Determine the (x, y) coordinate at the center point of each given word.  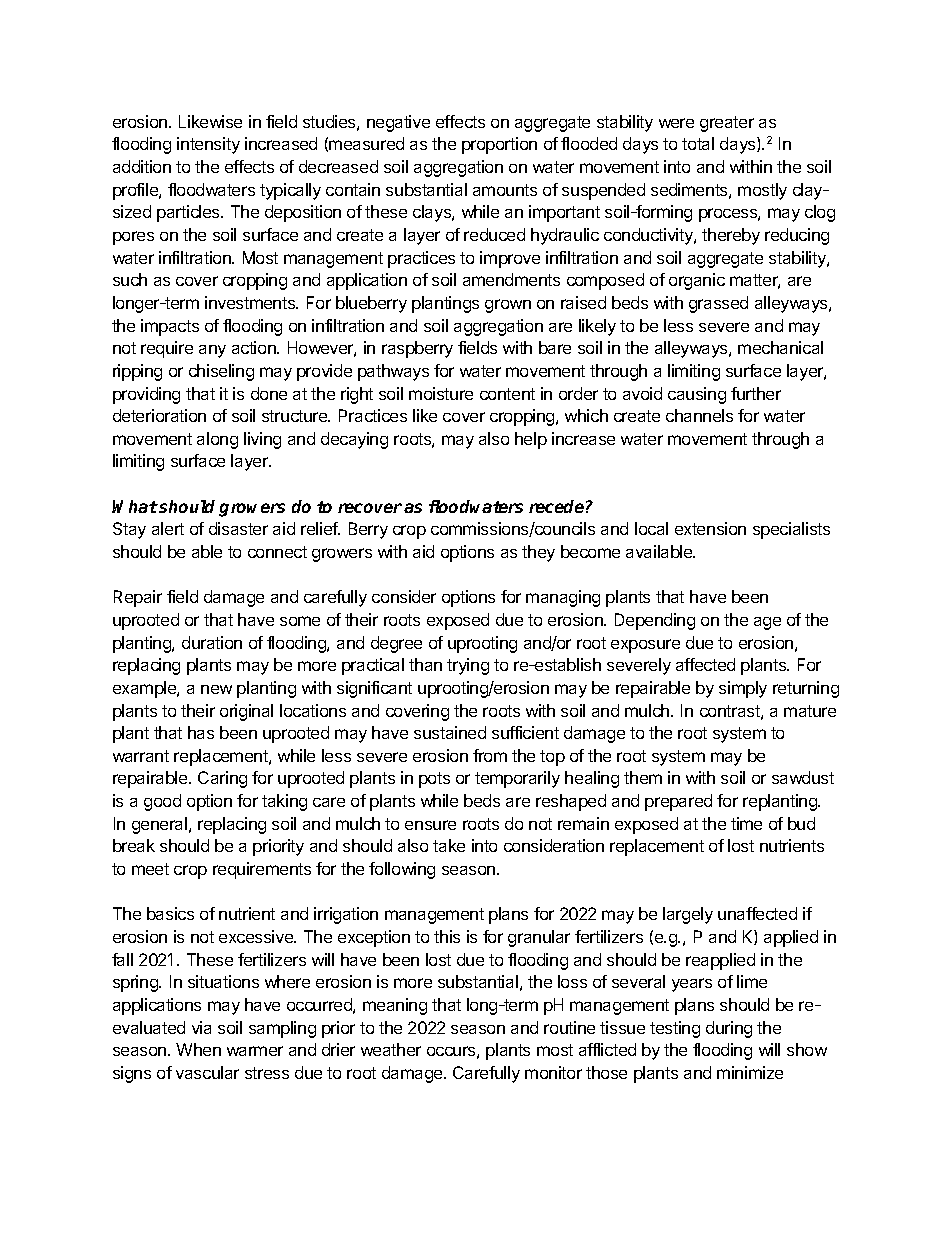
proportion (499, 145)
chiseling (221, 372)
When (198, 1049)
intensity (208, 145)
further (756, 393)
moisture (441, 393)
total (698, 143)
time (746, 823)
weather (391, 1049)
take (449, 845)
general (161, 825)
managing (563, 598)
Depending (655, 621)
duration (212, 642)
